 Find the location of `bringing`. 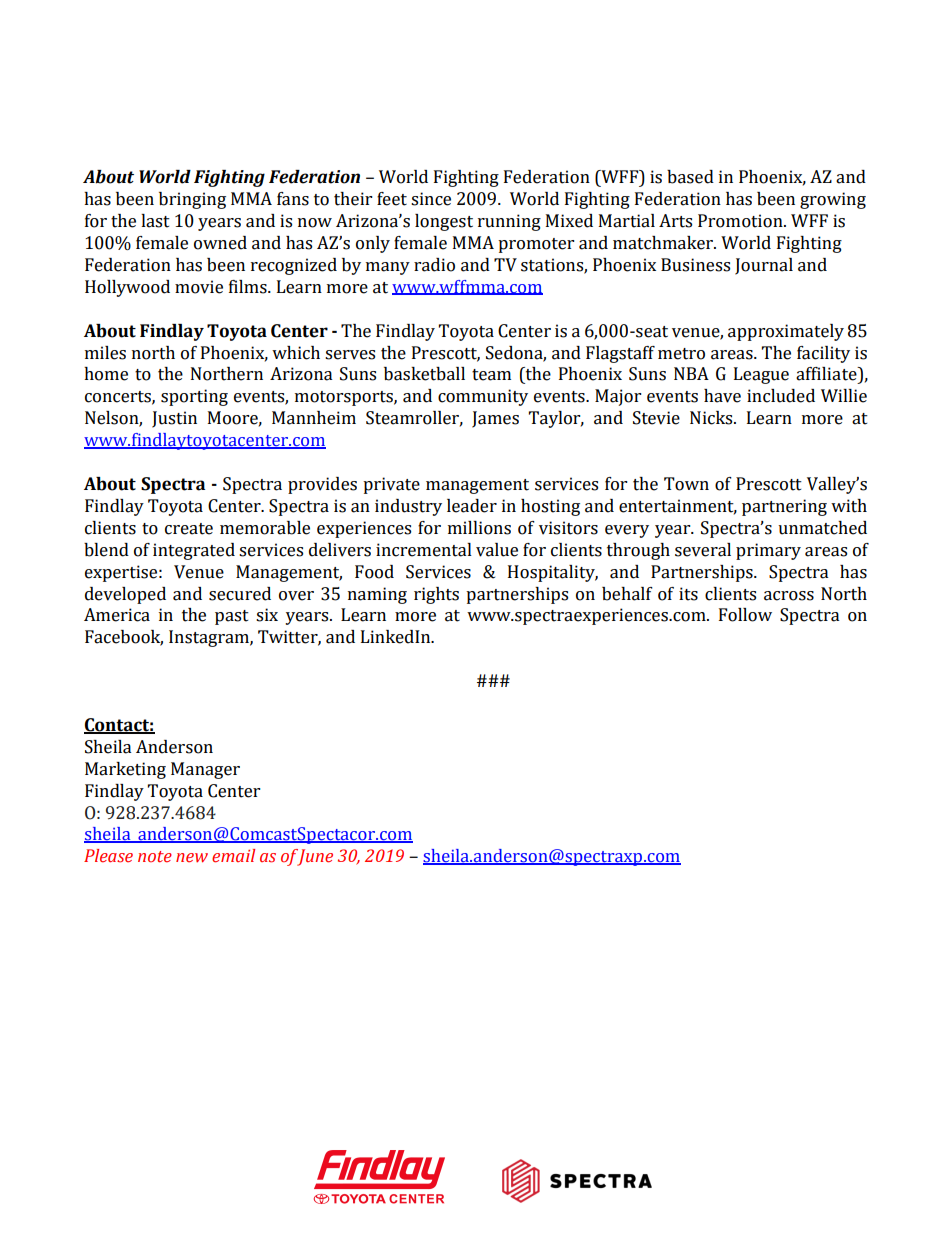

bringing is located at coordinates (192, 200).
